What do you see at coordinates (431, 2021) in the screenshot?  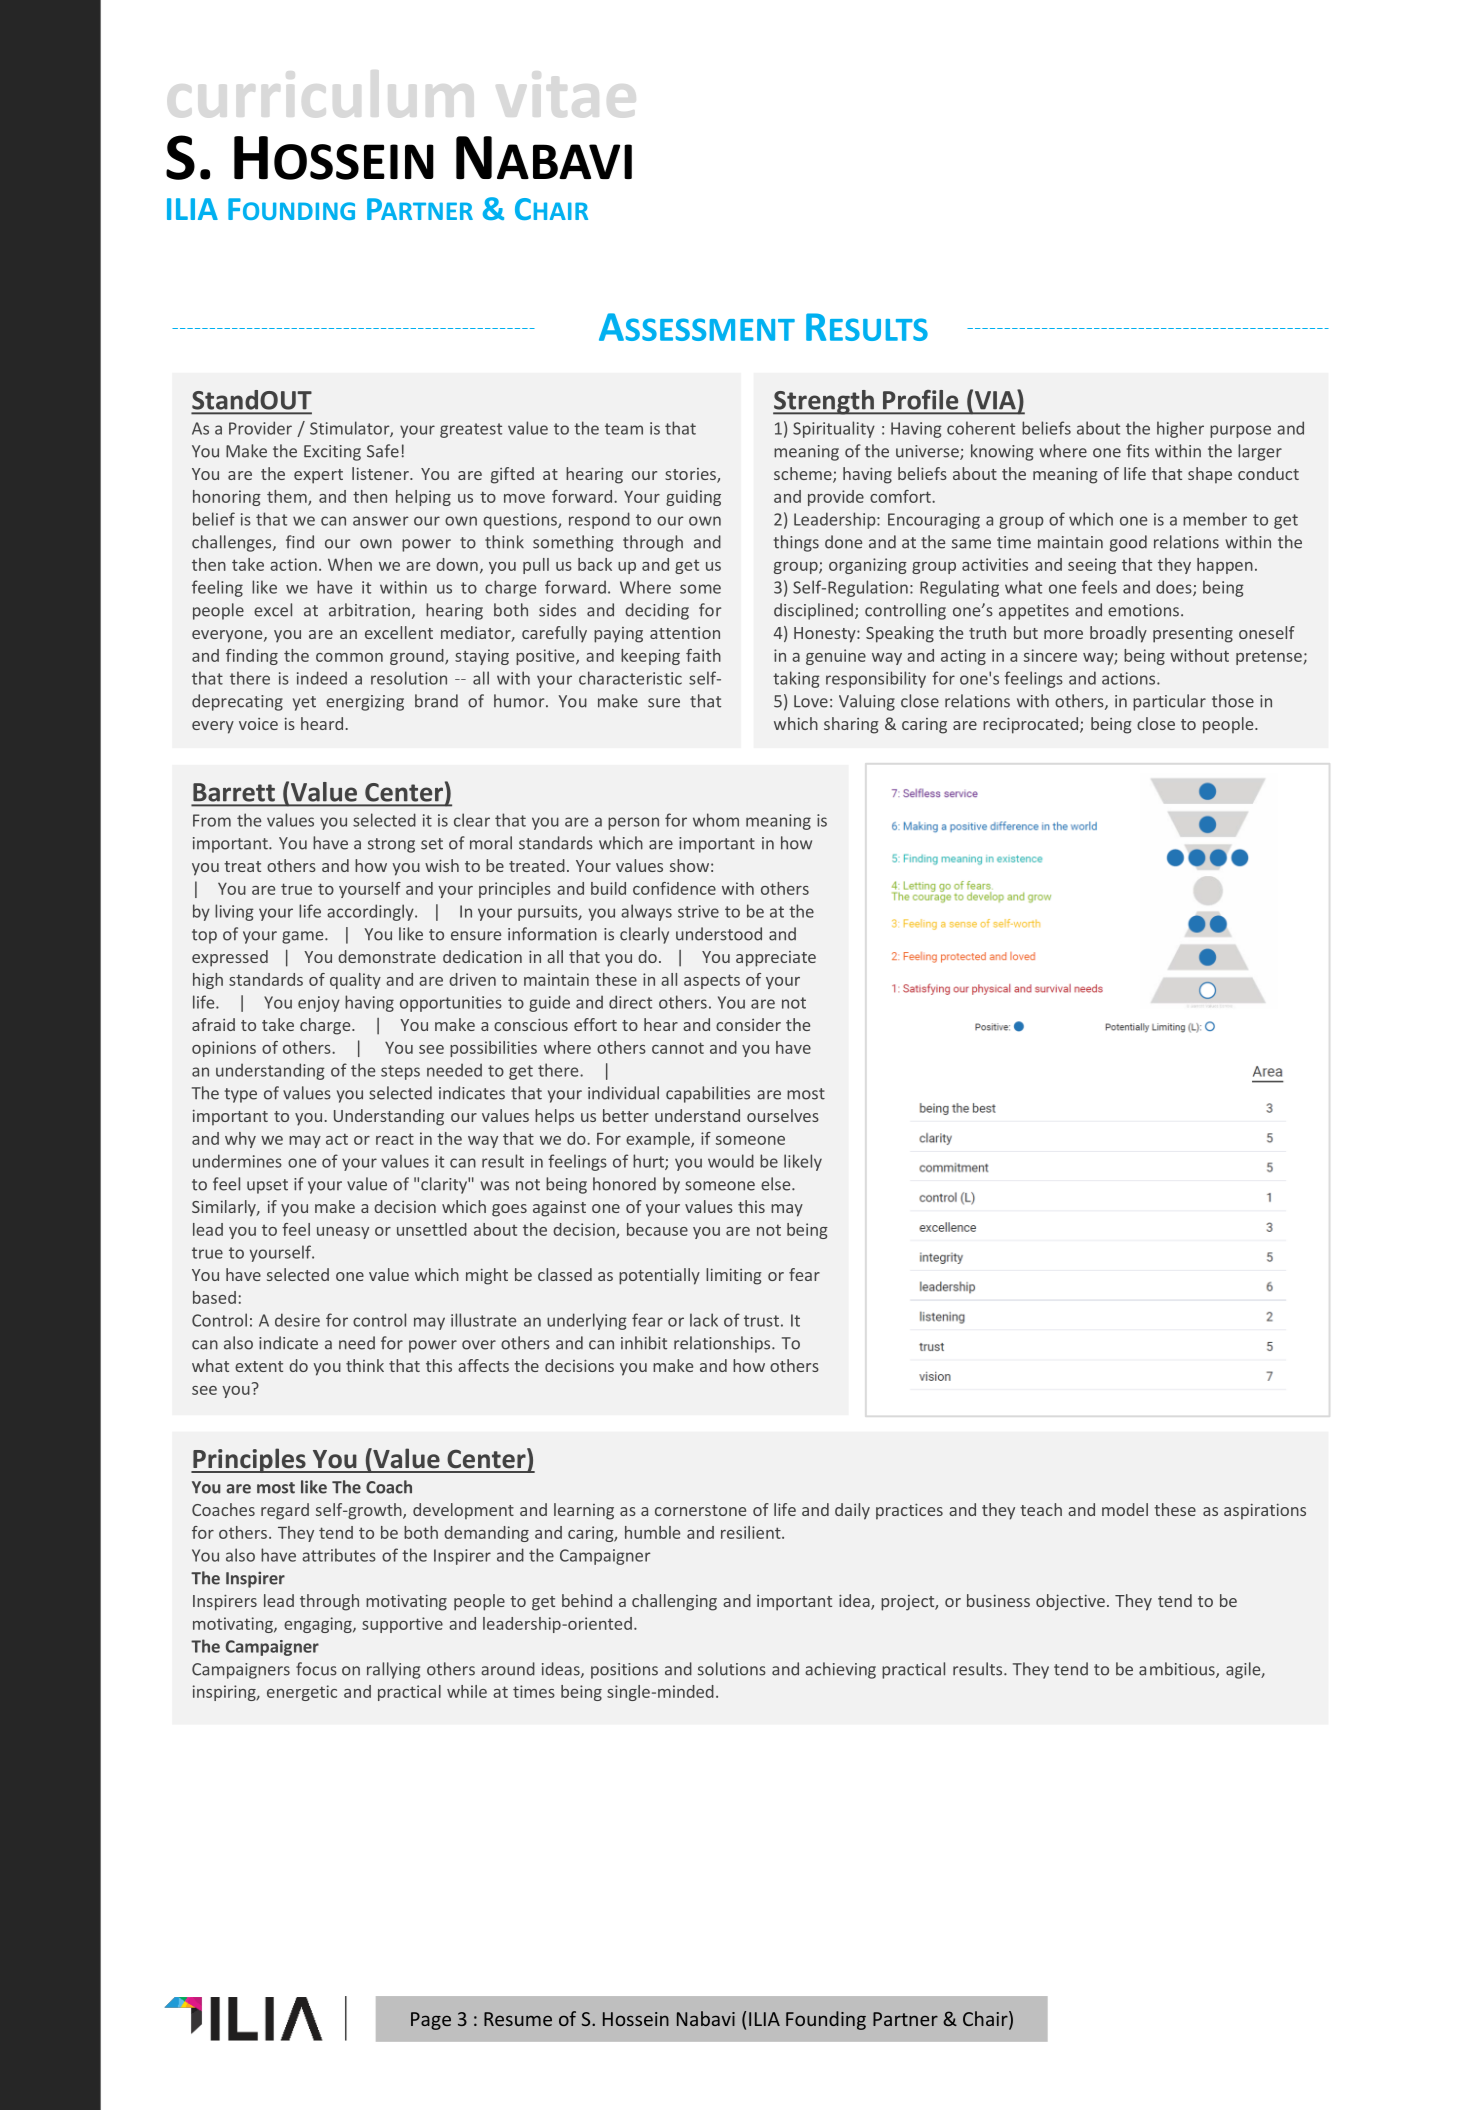 I see `Page` at bounding box center [431, 2021].
